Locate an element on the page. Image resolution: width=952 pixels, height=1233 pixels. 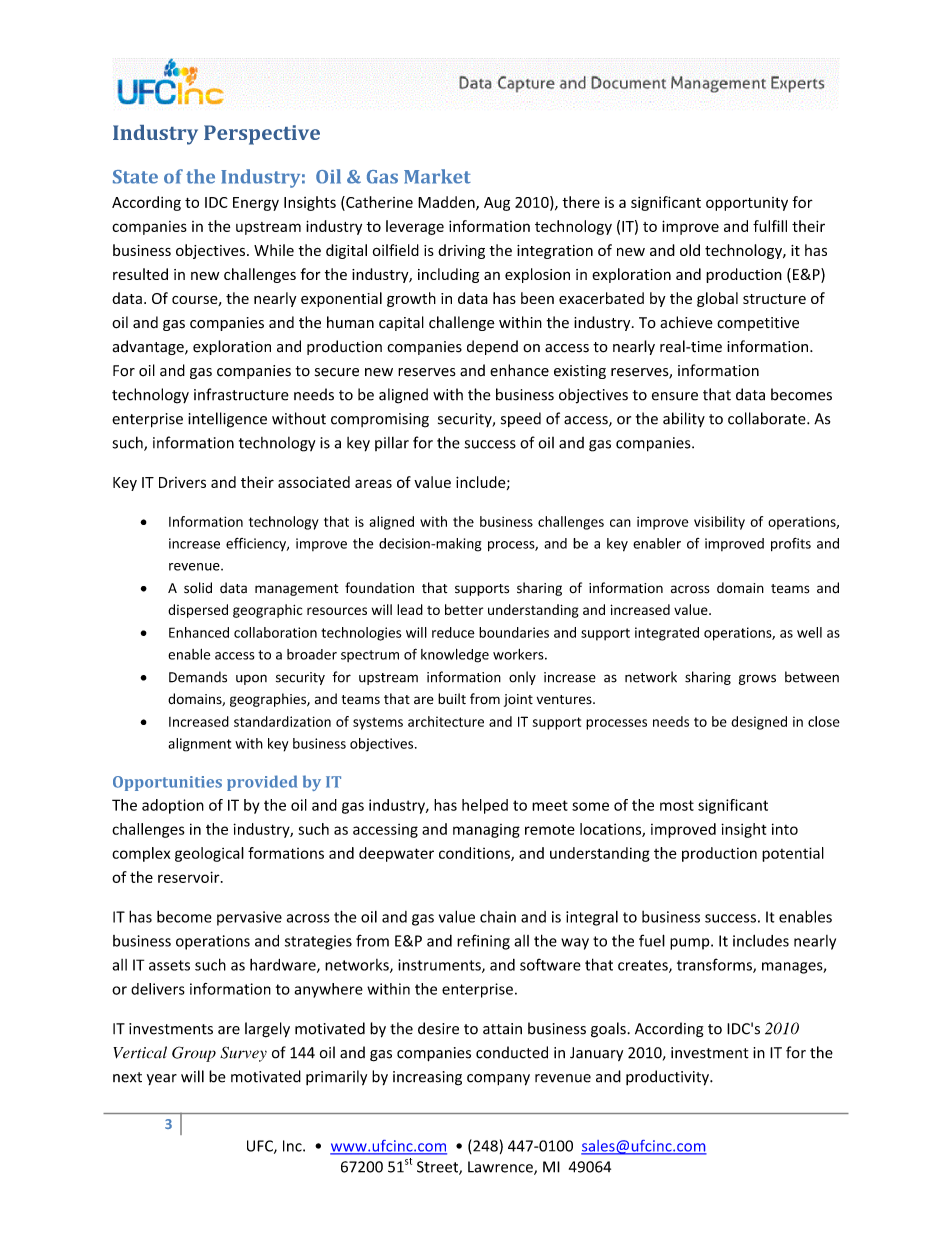
year is located at coordinates (162, 1079).
